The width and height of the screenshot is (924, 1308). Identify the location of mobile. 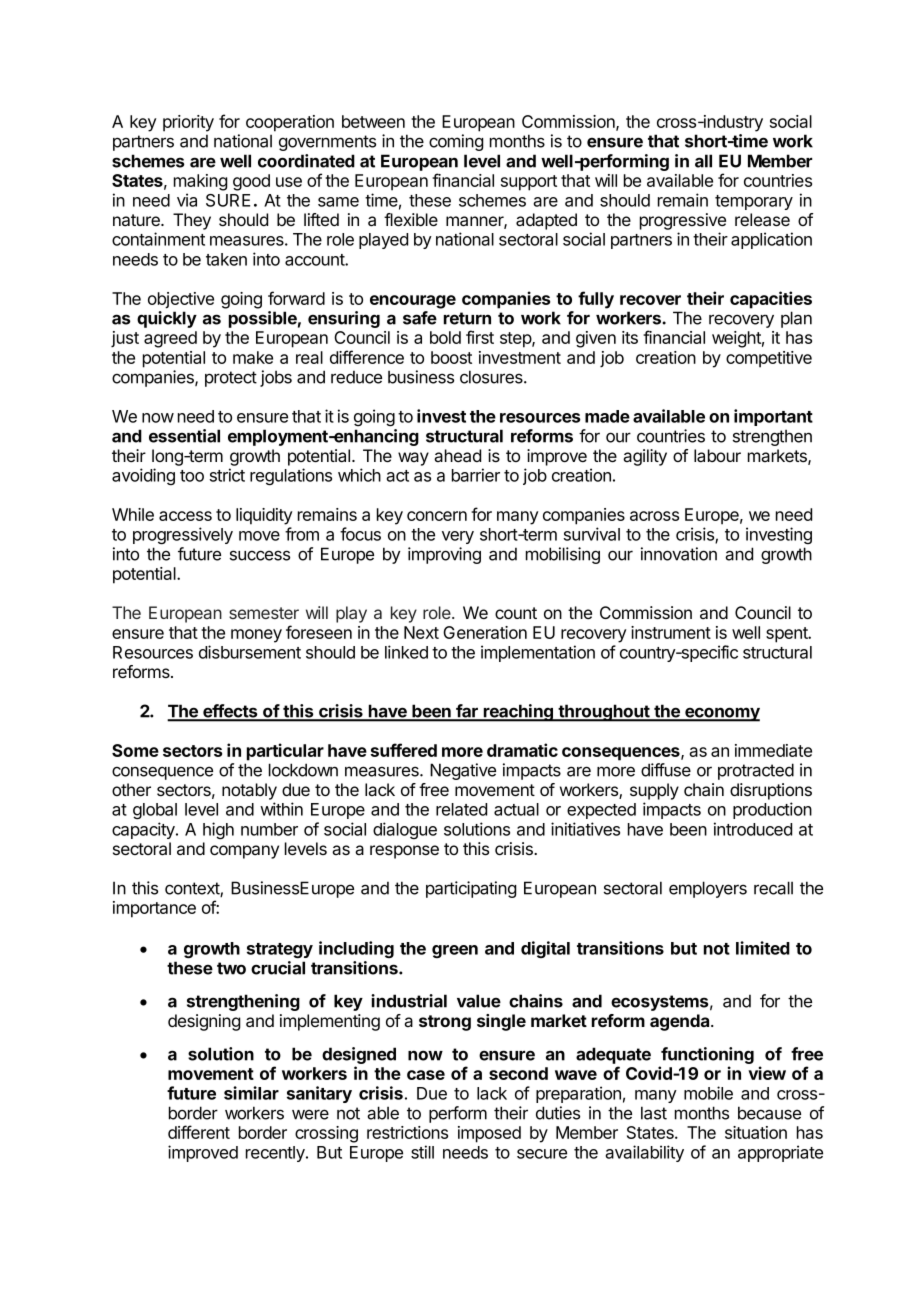
(708, 1093).
